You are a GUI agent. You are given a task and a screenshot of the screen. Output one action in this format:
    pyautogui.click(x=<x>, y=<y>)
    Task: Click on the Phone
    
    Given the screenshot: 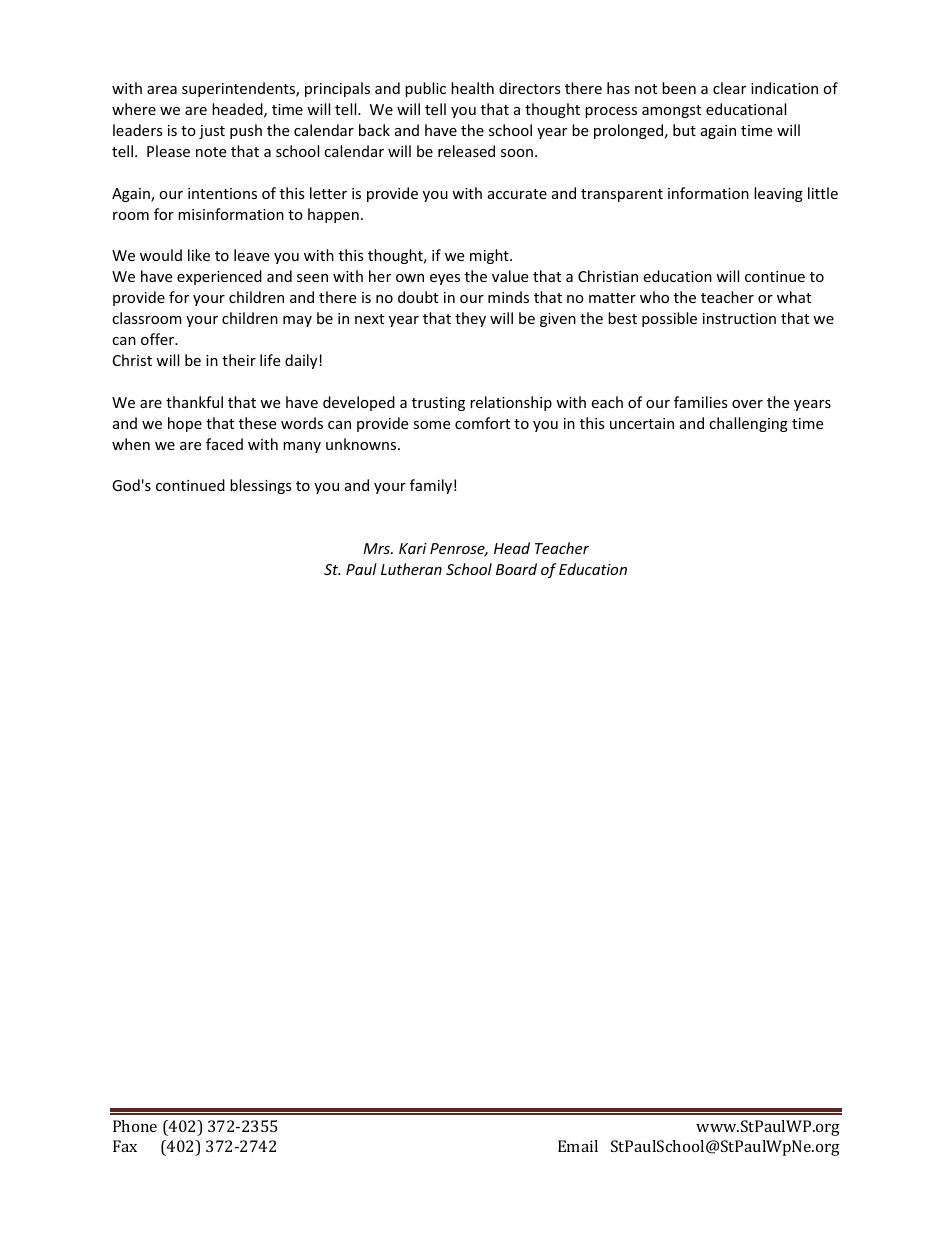 What is the action you would take?
    pyautogui.click(x=135, y=1126)
